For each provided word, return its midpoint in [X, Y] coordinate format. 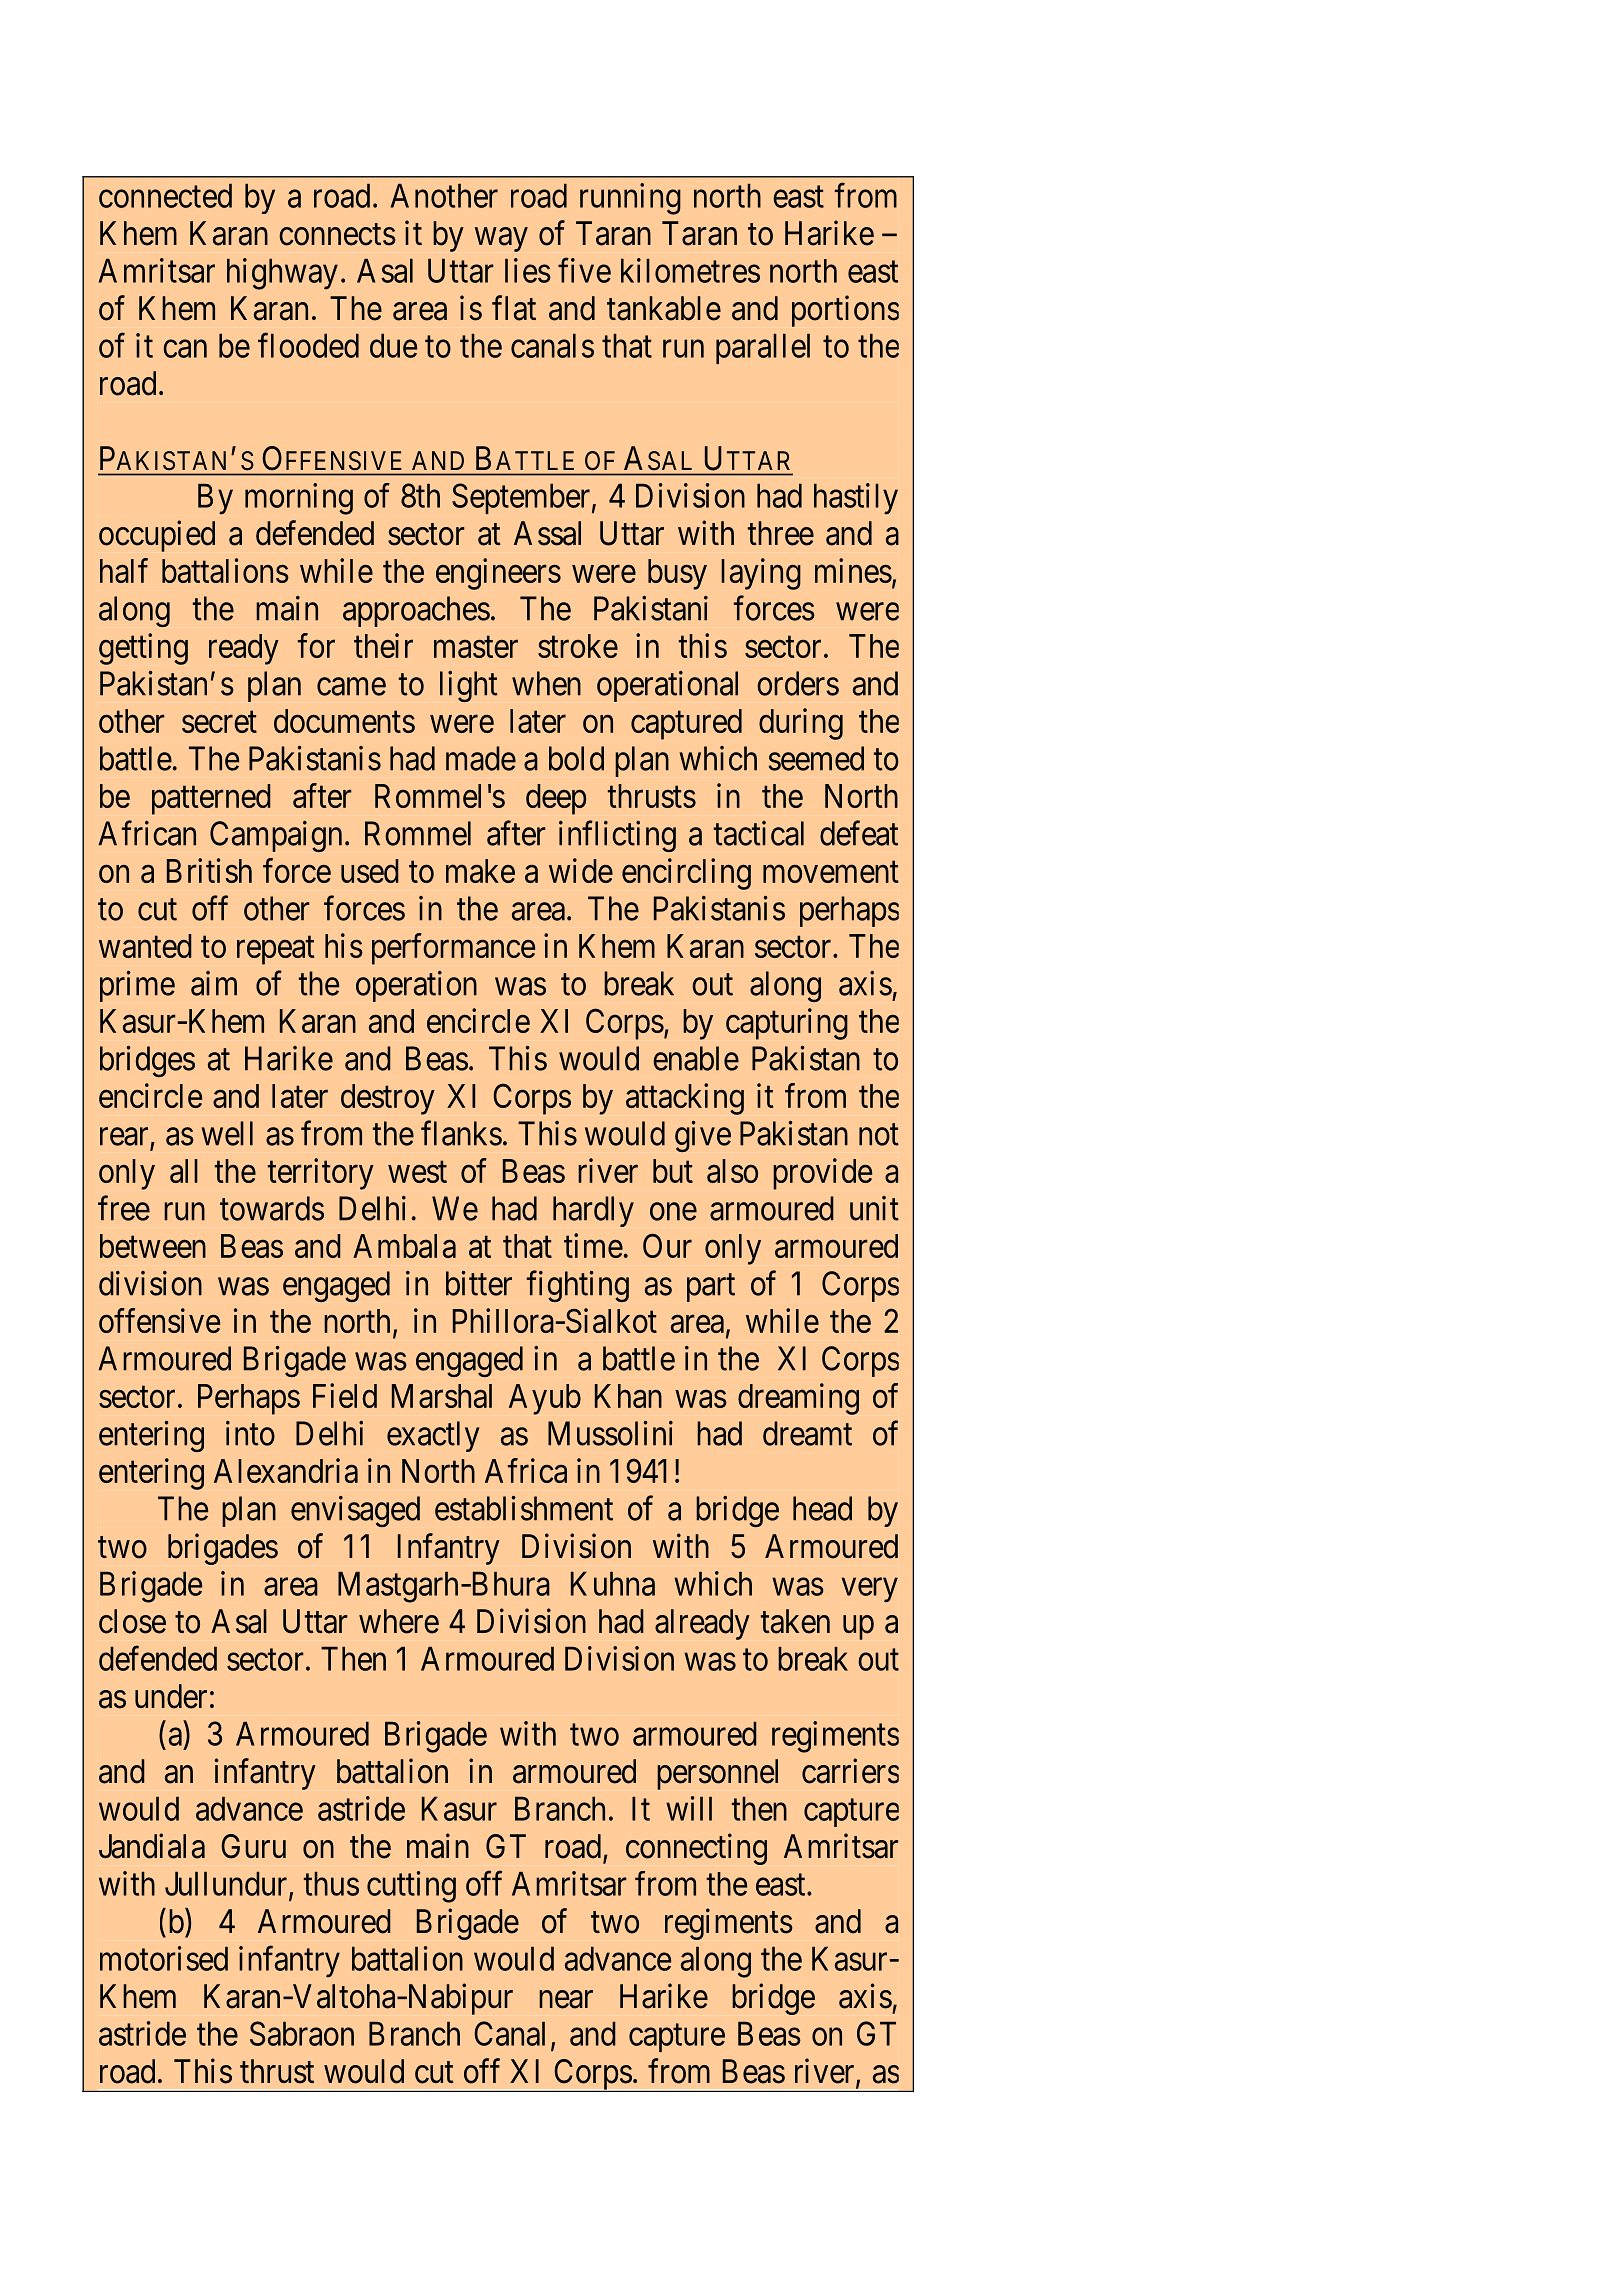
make [480, 871]
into [250, 1433]
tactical [759, 833]
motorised [164, 1958]
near [566, 2000]
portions [845, 311]
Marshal [442, 1396]
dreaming [798, 1399]
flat [514, 308]
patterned [211, 799]
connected [165, 196]
